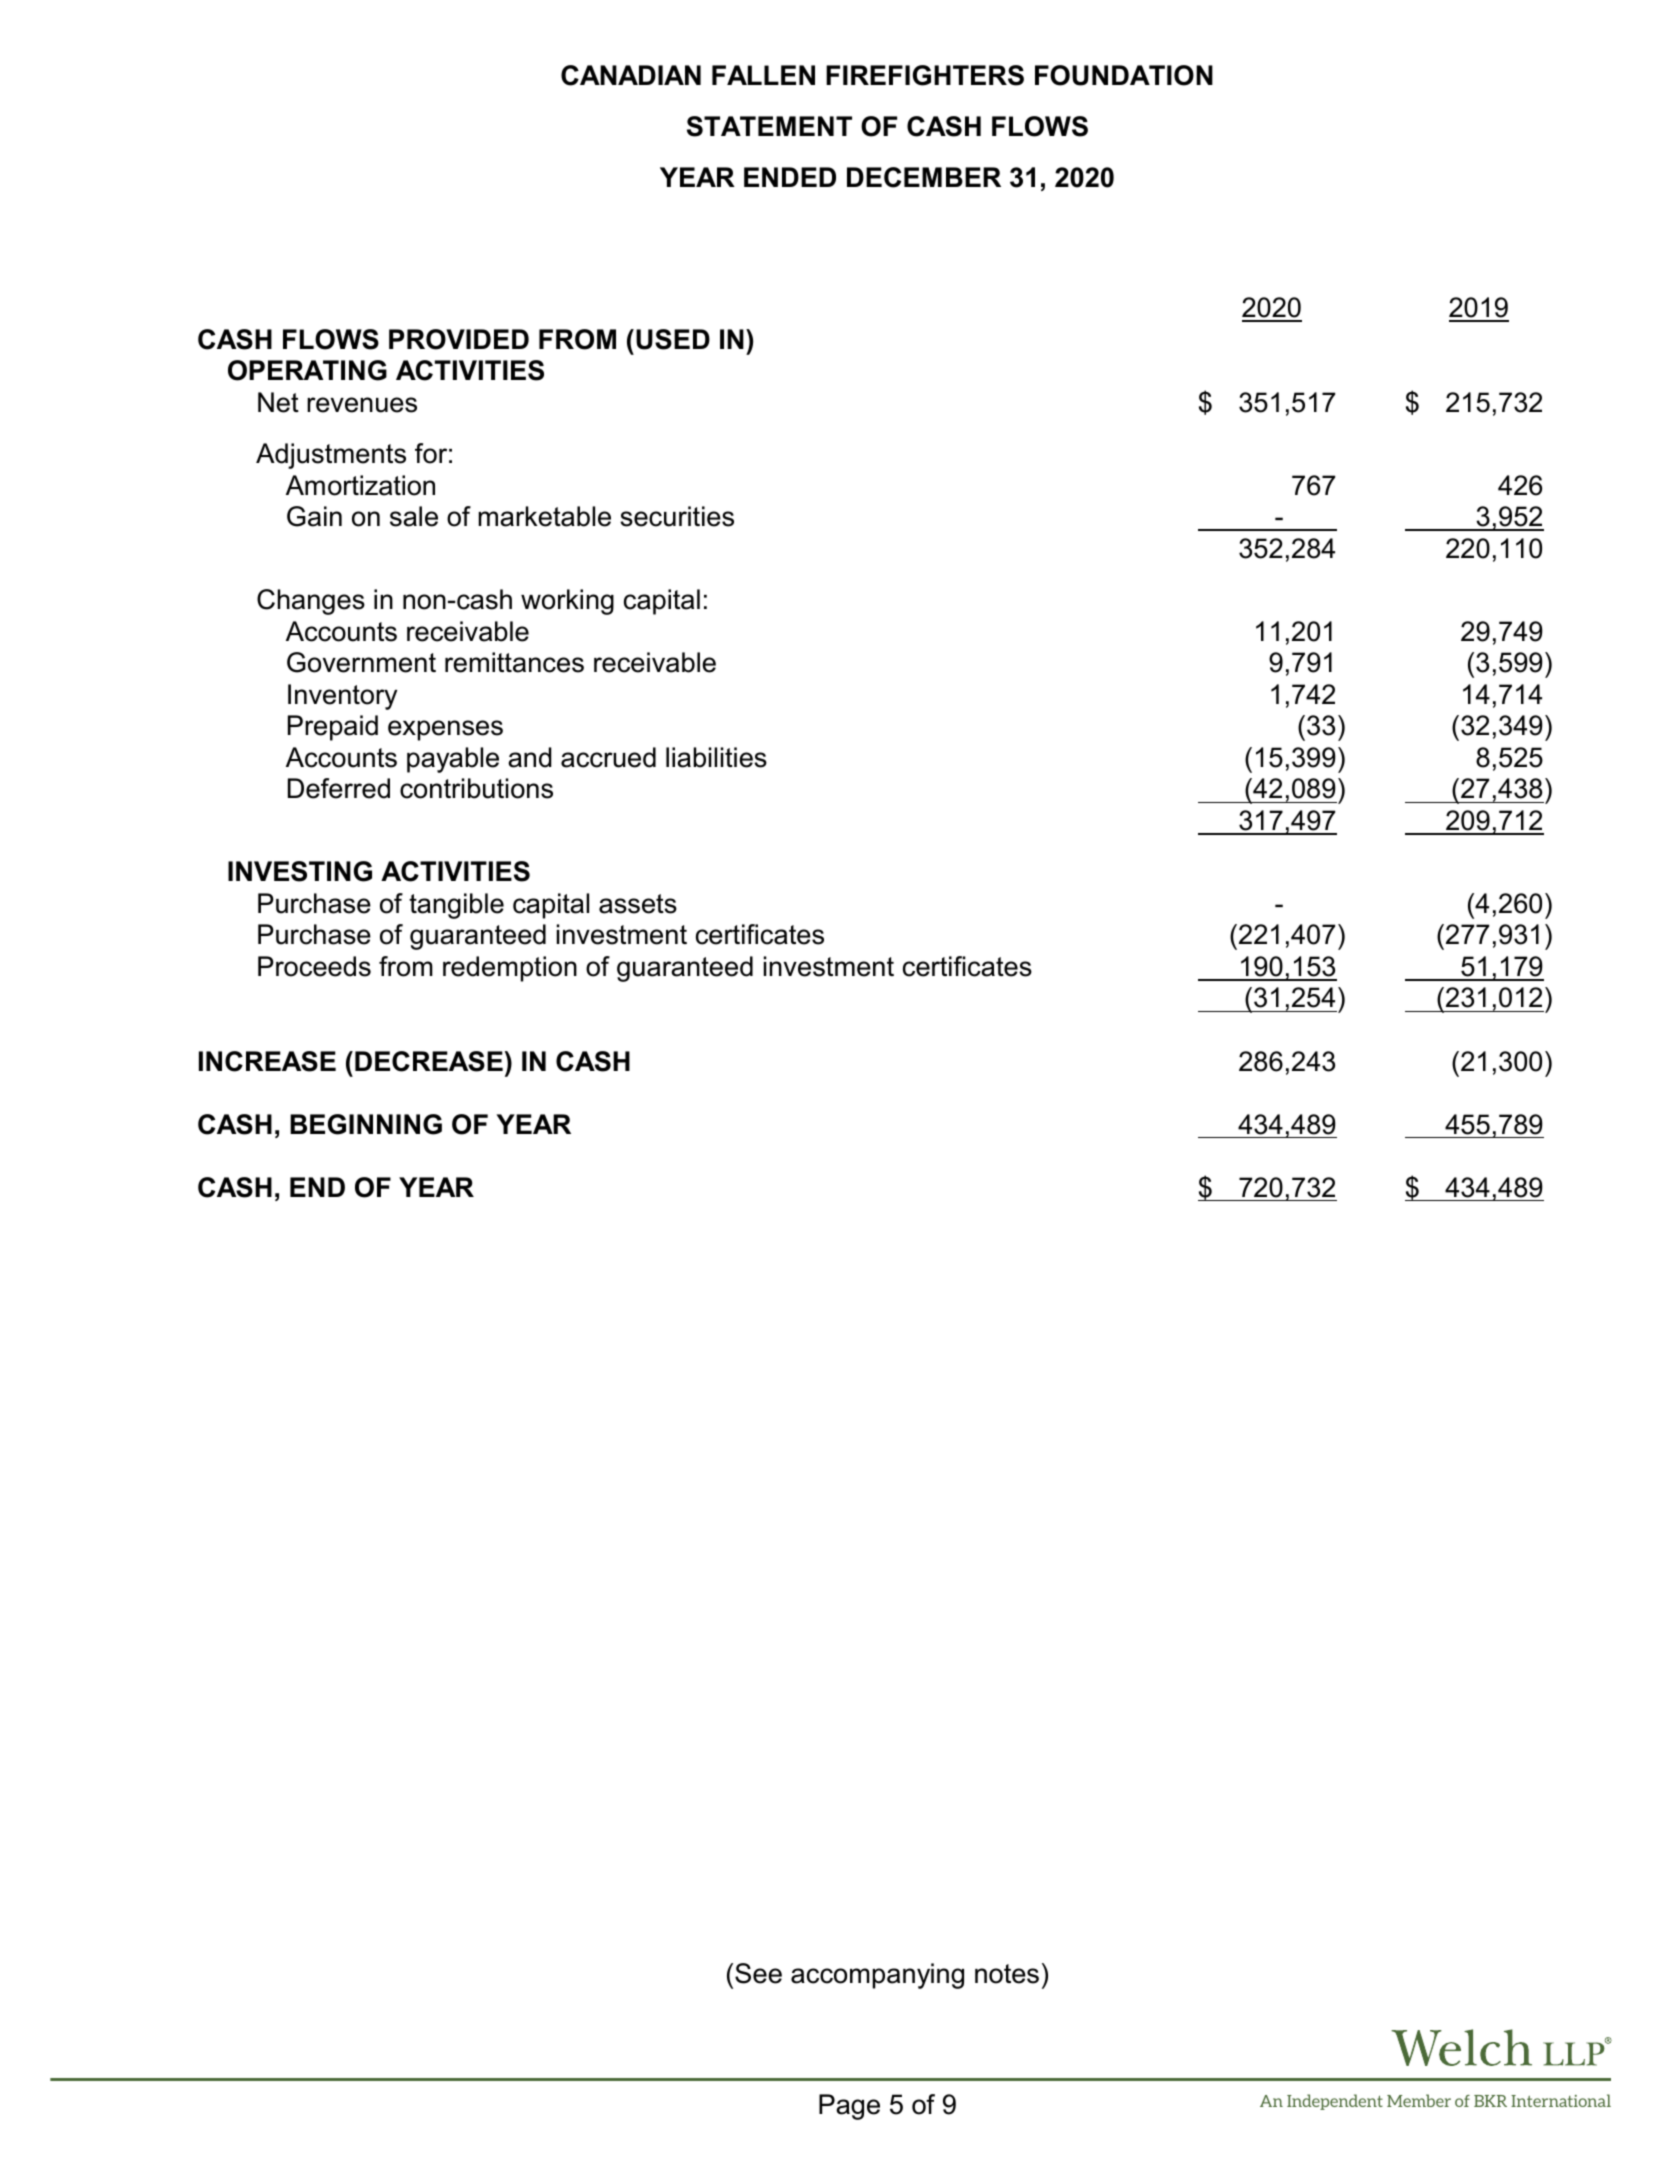 This screenshot has width=1676, height=2169. Describe the element at coordinates (366, 1124) in the screenshot. I see `BEGINNING` at that location.
